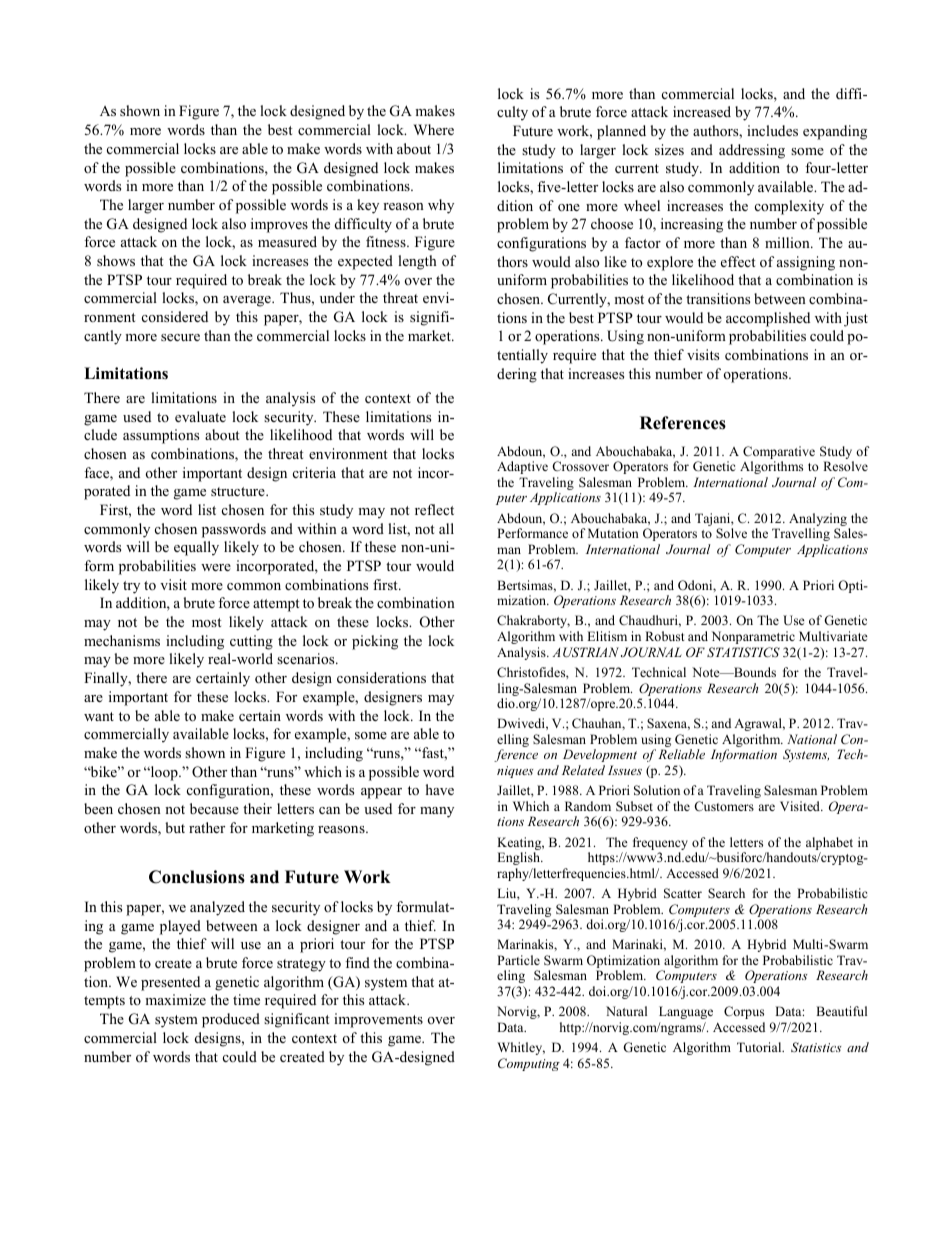 The height and width of the screenshot is (1233, 952). I want to click on want, so click(99, 716).
